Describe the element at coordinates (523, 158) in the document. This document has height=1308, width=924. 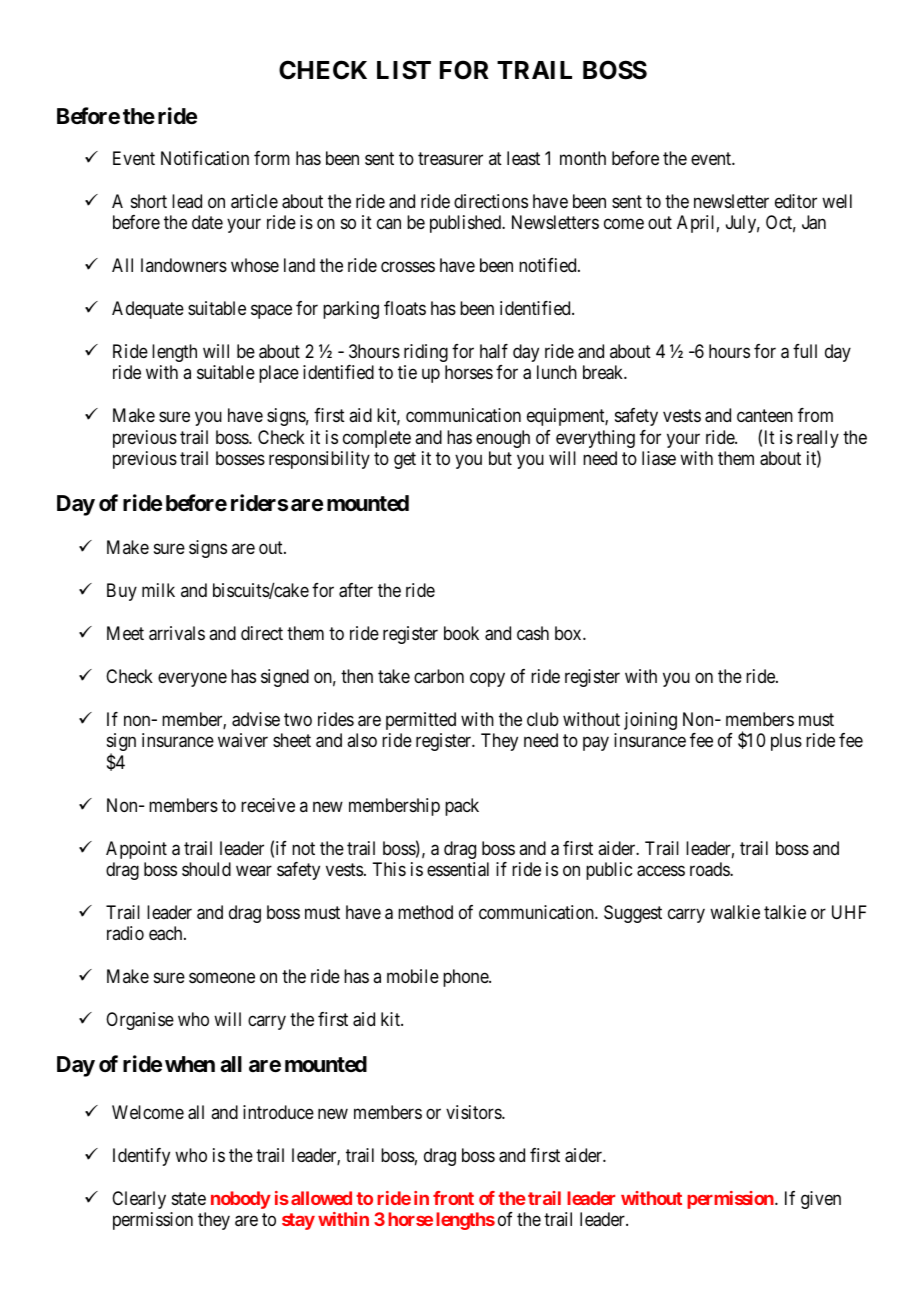
I see `least` at that location.
